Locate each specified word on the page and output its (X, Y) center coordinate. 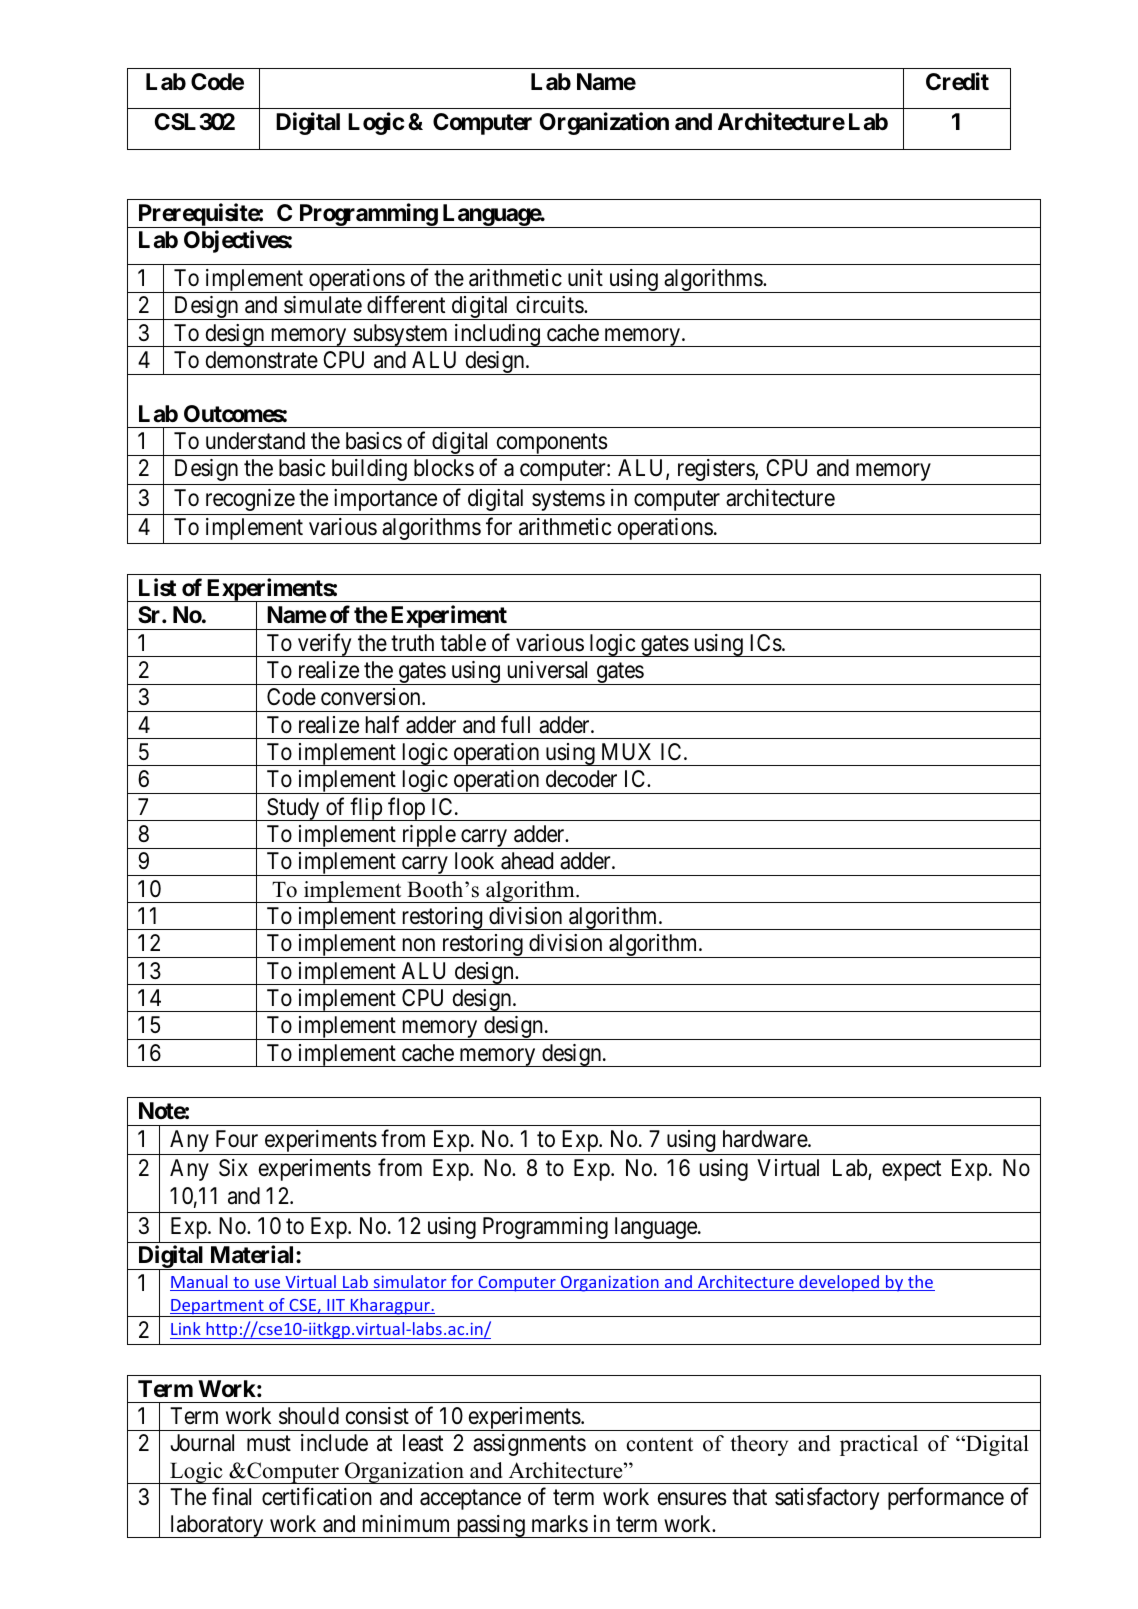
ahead (527, 861)
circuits (550, 305)
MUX (626, 752)
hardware (766, 1139)
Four (237, 1139)
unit (585, 277)
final (231, 1497)
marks (560, 1524)
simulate (323, 305)
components (551, 445)
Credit (957, 81)
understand (255, 441)
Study (293, 809)
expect (911, 1171)
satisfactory (827, 1499)
